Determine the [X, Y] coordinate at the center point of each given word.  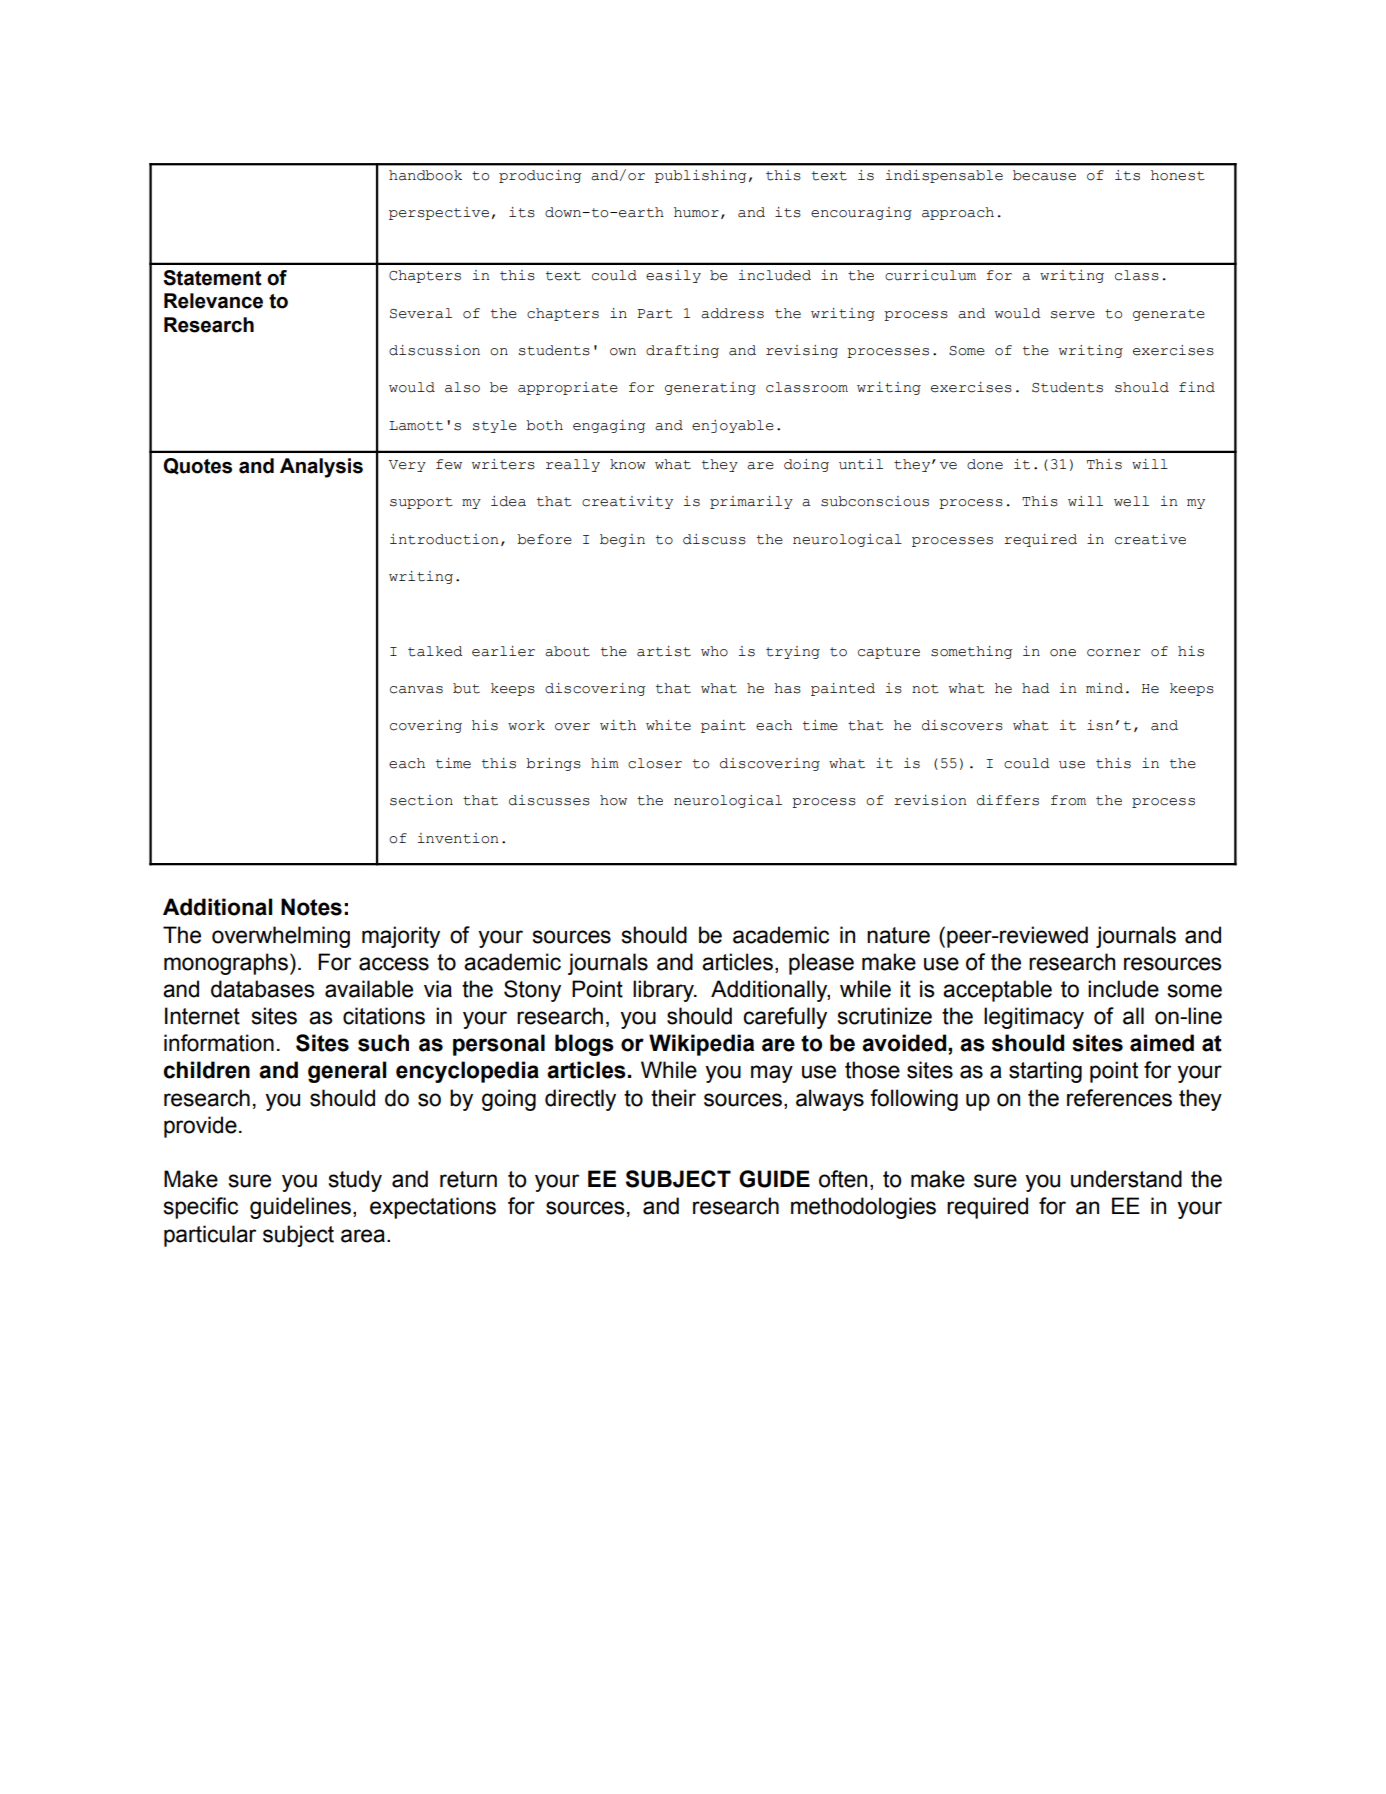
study [355, 1181]
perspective [439, 213]
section [421, 800]
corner [1114, 653]
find [1197, 387]
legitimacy [1034, 1018]
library [664, 991]
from [1068, 800]
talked [435, 651]
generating [710, 388]
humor [696, 212]
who [714, 651]
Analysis [321, 468]
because [1044, 175]
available [369, 989]
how [613, 800]
